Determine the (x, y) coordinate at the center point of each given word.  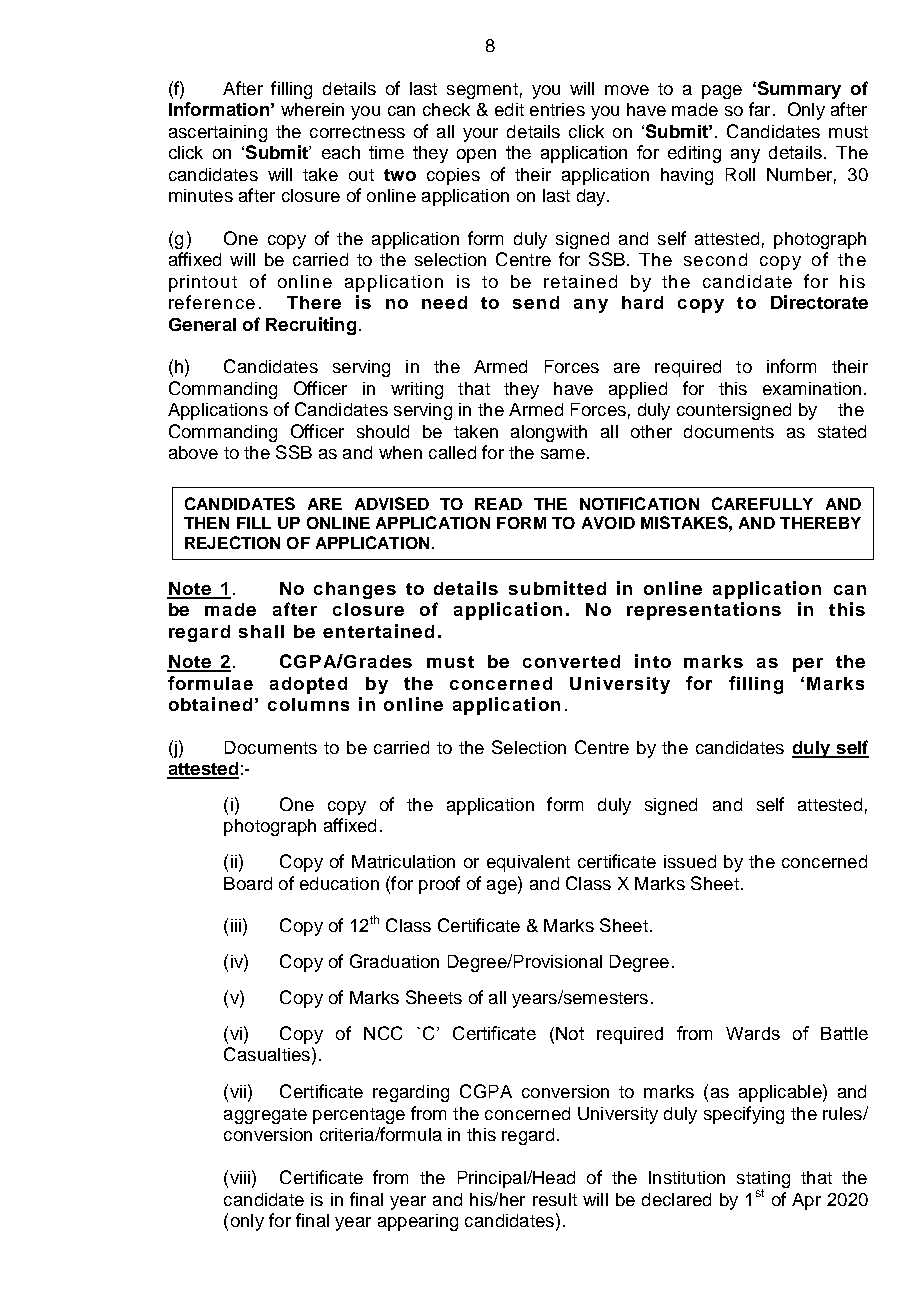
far (759, 109)
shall (261, 631)
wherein (312, 109)
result (555, 1199)
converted (571, 661)
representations (704, 611)
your (480, 135)
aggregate (265, 1116)
